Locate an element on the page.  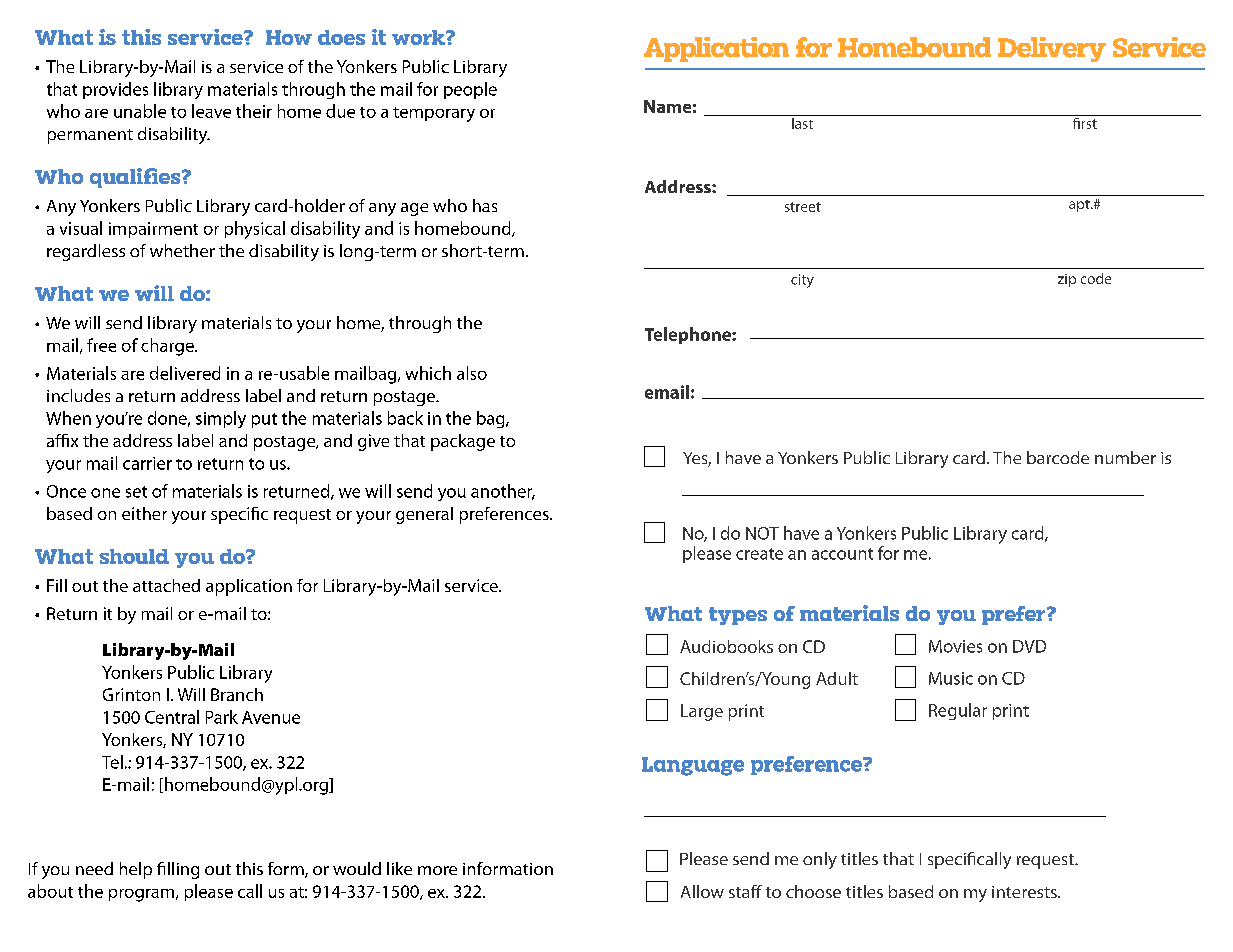
interests is located at coordinates (1025, 892).
